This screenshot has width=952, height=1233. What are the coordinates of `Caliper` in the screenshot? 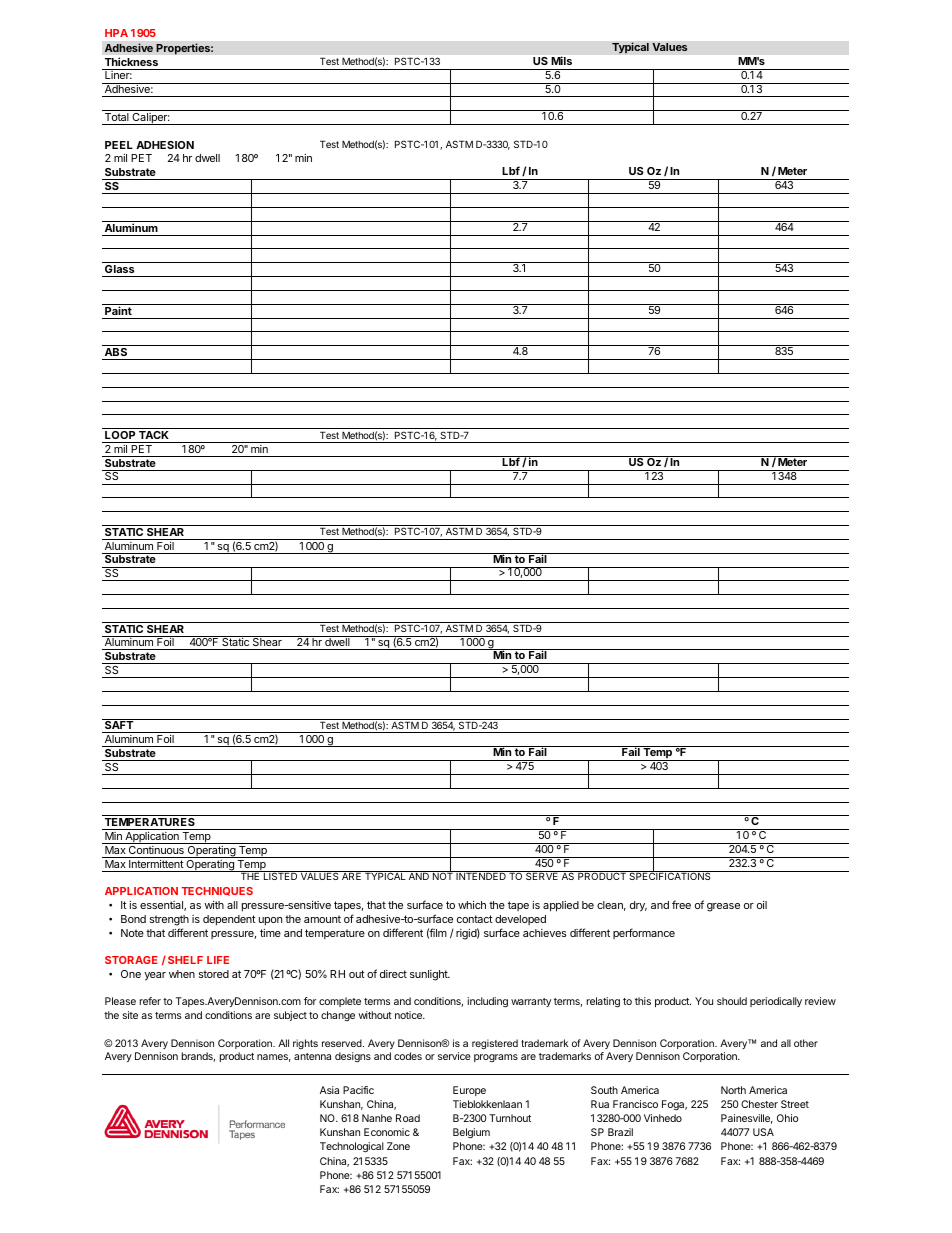 It's located at (150, 119).
